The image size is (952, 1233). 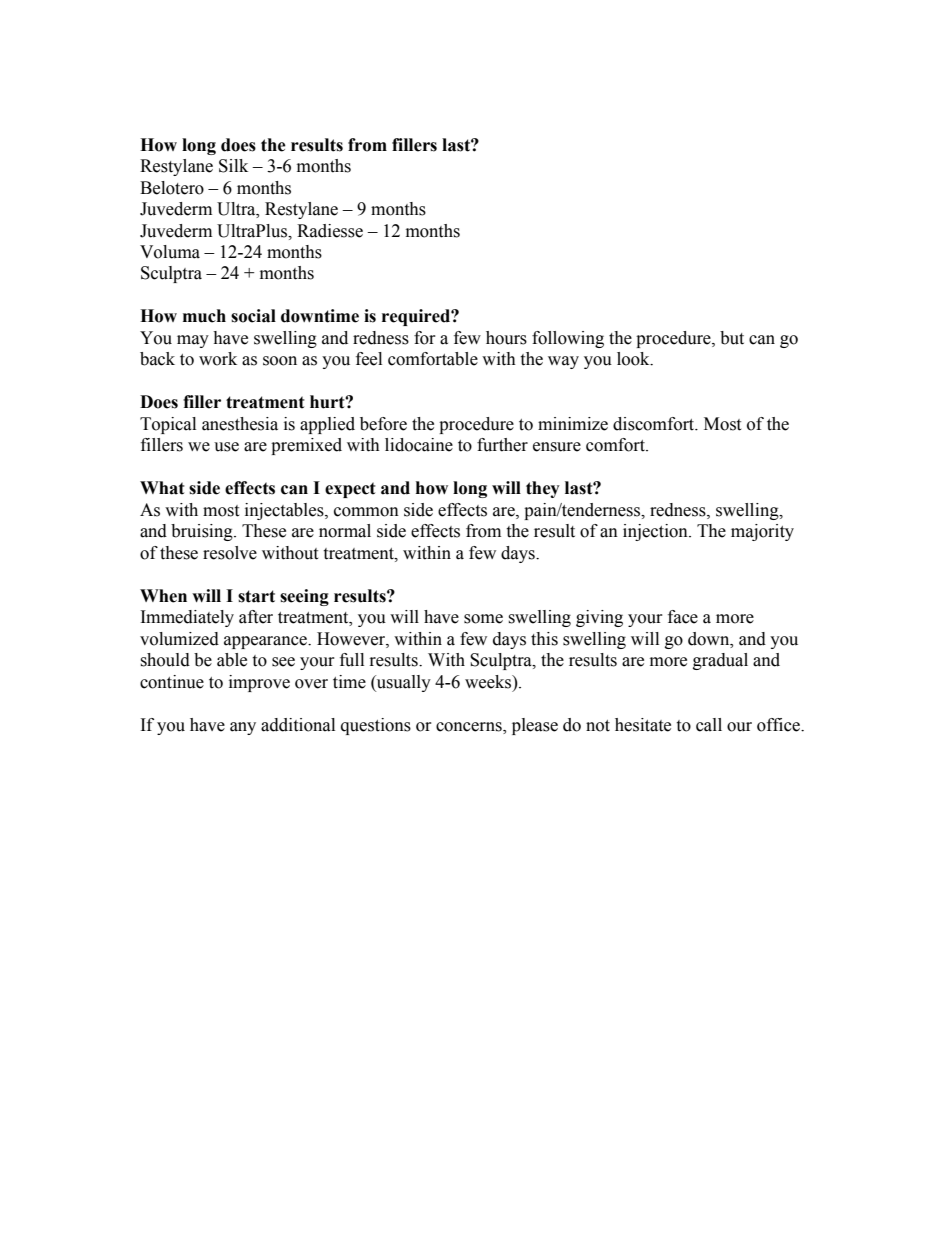 I want to click on following, so click(x=568, y=339).
